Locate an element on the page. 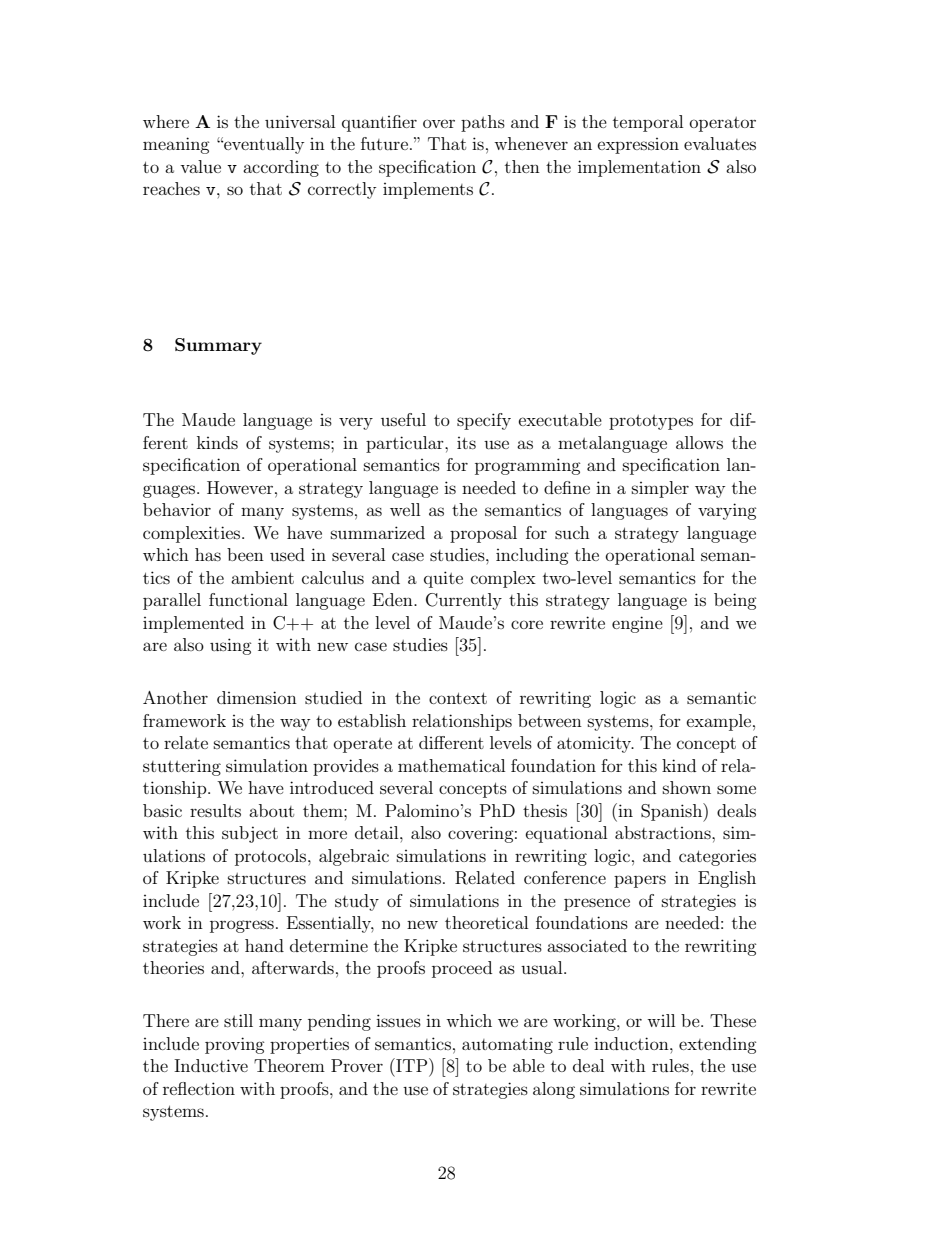  expression is located at coordinates (638, 146).
